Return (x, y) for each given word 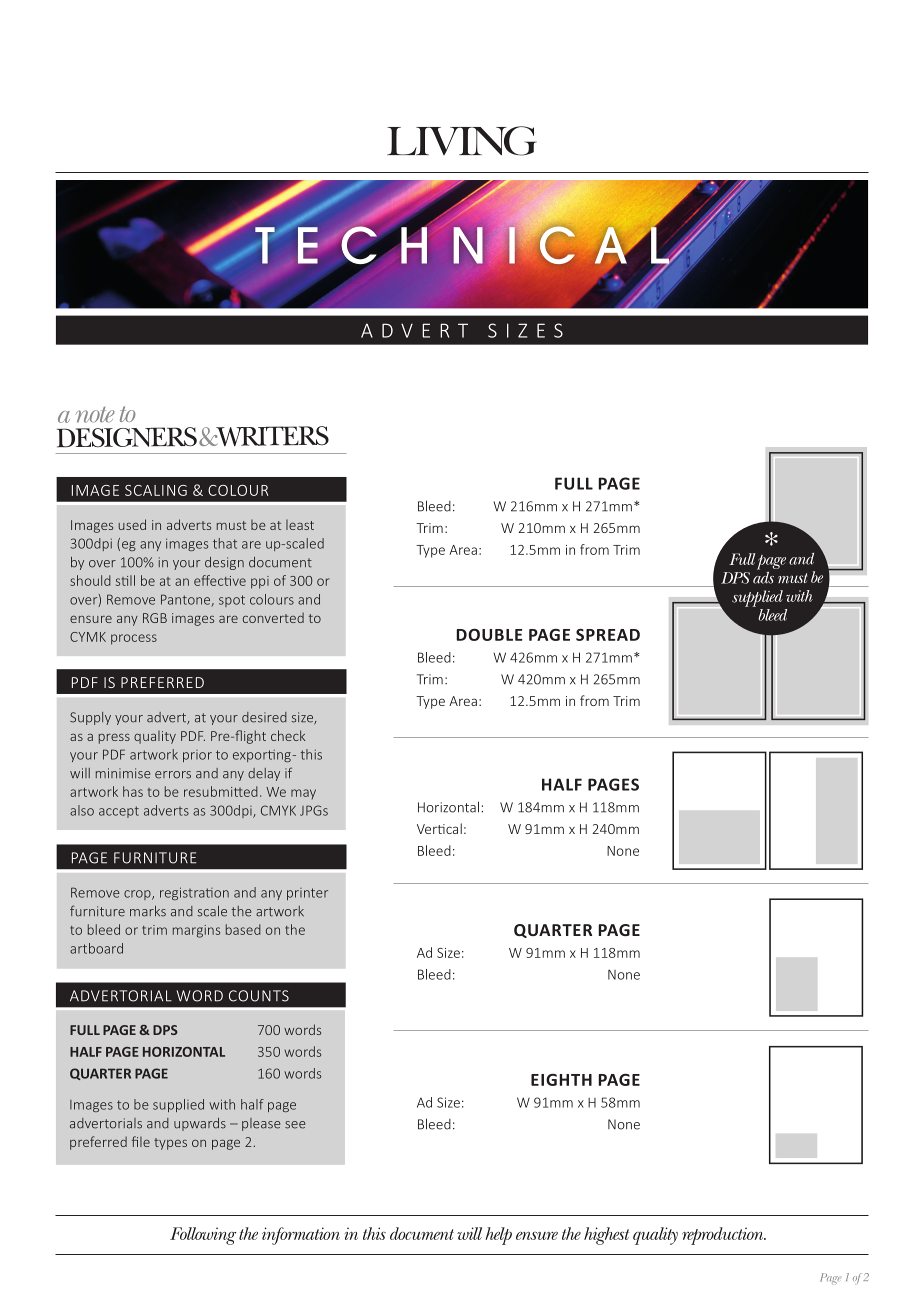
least (300, 525)
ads (763, 576)
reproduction (724, 1236)
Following (203, 1236)
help (498, 1236)
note (95, 415)
